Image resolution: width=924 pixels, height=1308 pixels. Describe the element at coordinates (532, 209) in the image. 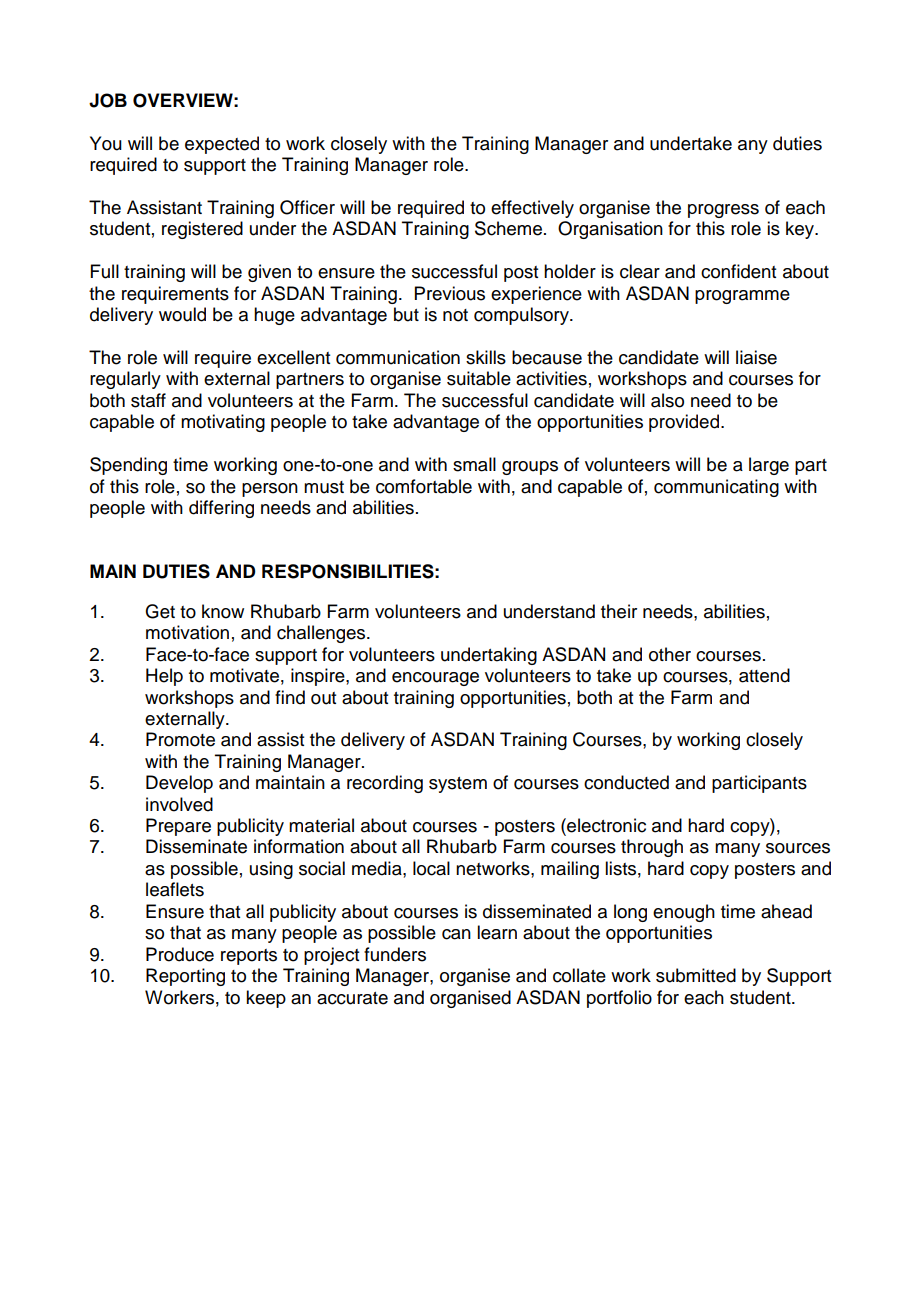

I see `effectively` at that location.
